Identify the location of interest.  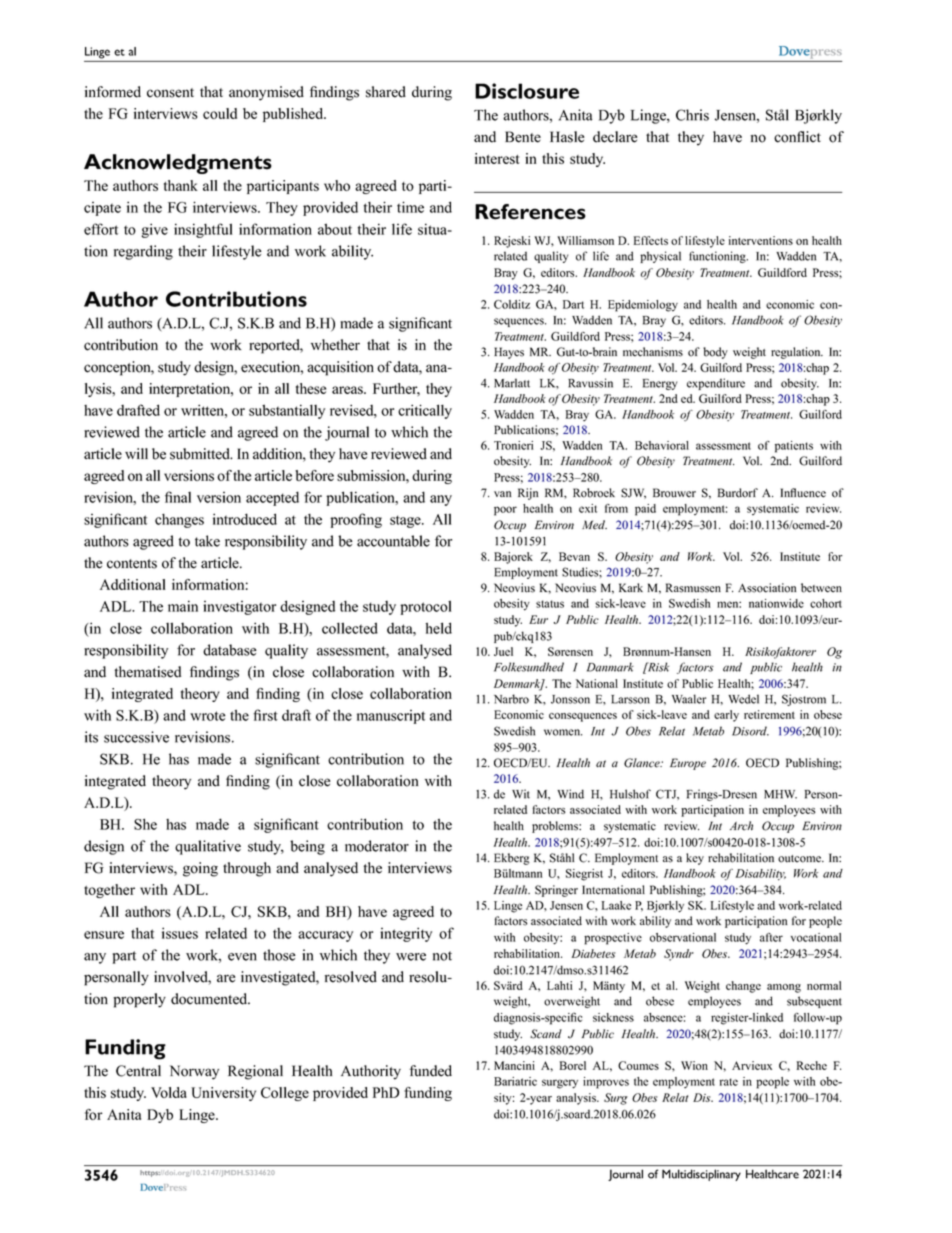
(497, 158).
